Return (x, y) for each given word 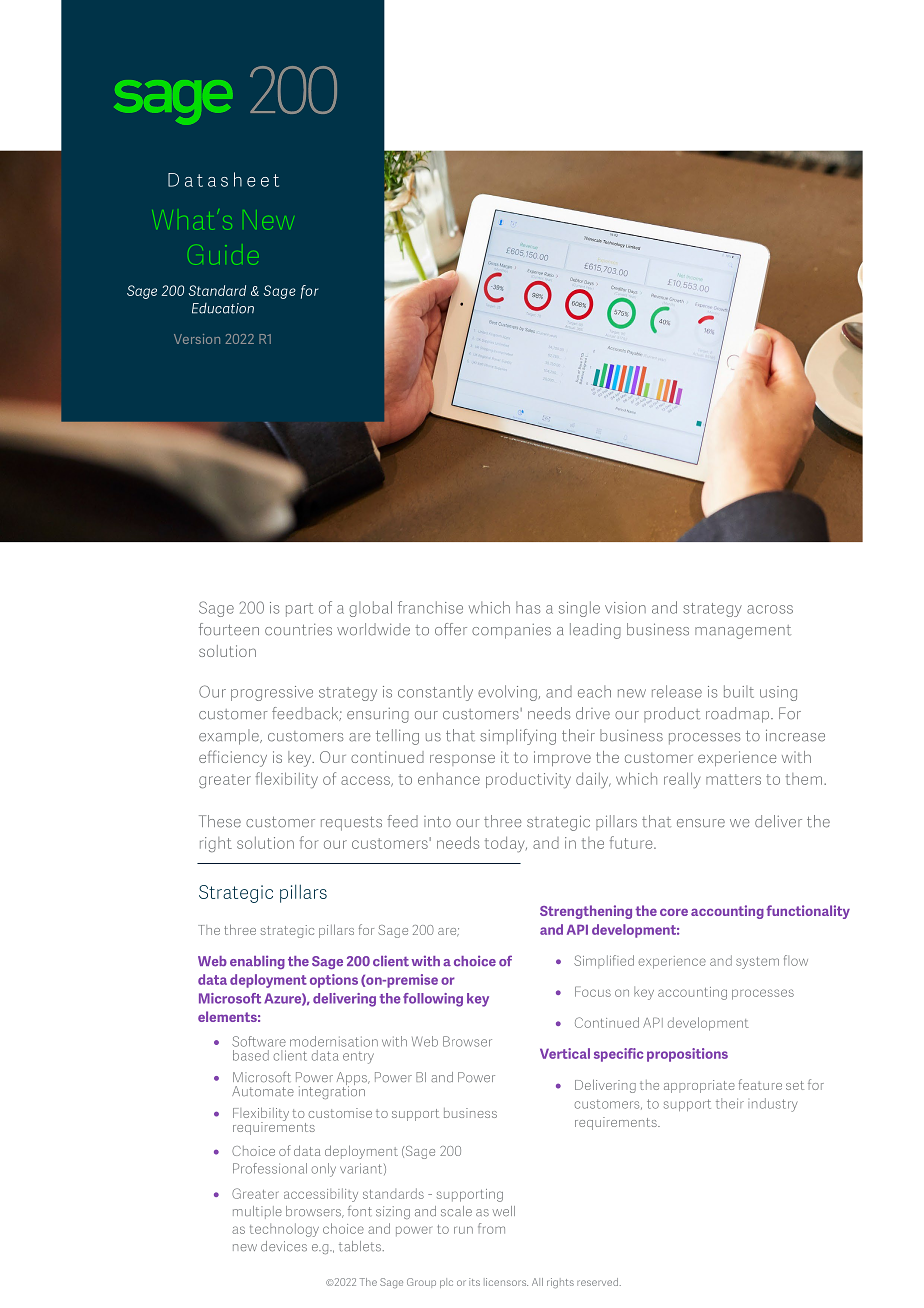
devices (284, 1246)
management (743, 632)
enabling (257, 962)
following (433, 1000)
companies (511, 631)
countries (298, 630)
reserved (597, 1282)
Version (197, 339)
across (770, 609)
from (491, 1228)
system (757, 963)
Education (223, 308)
